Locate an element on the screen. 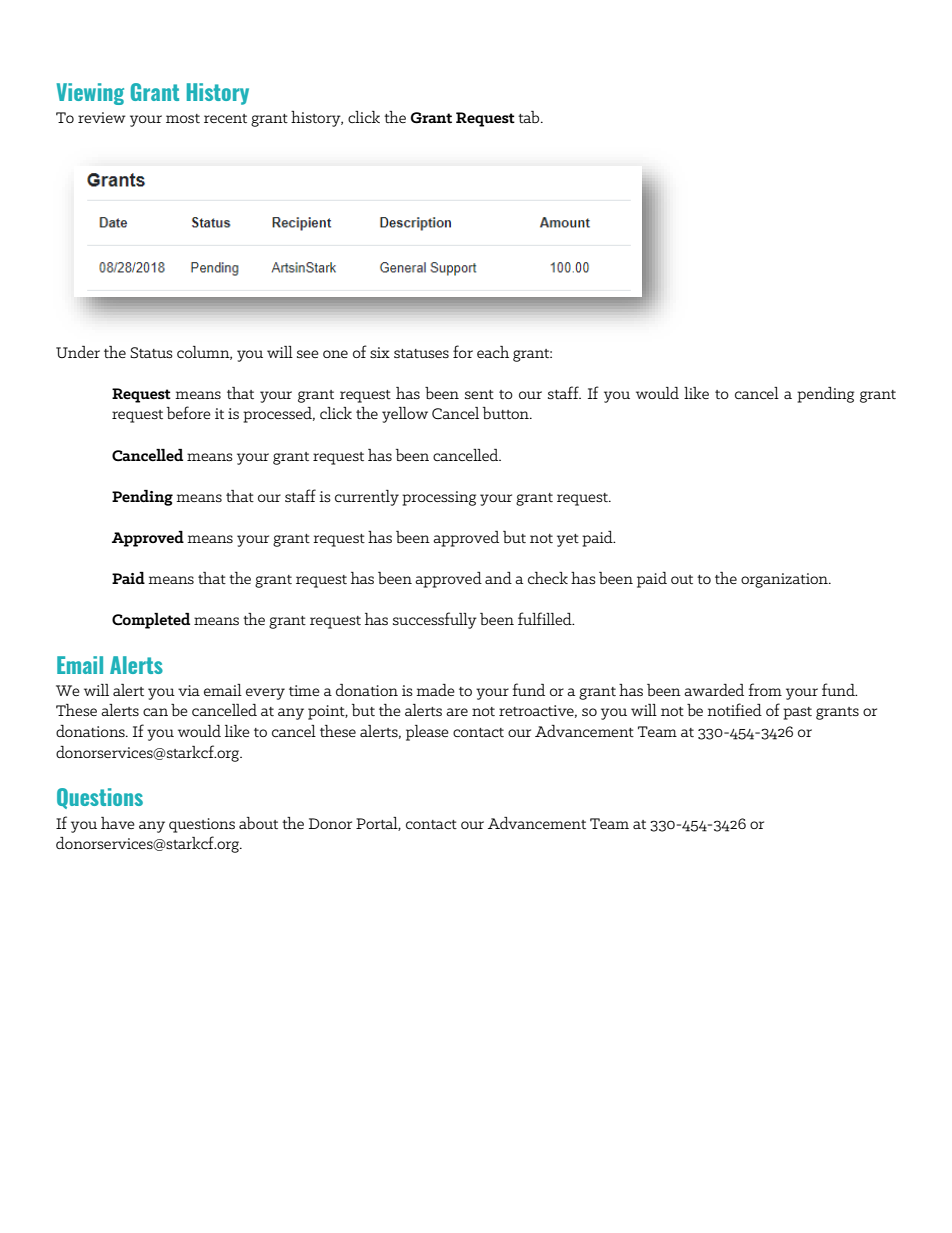  recent is located at coordinates (225, 118).
